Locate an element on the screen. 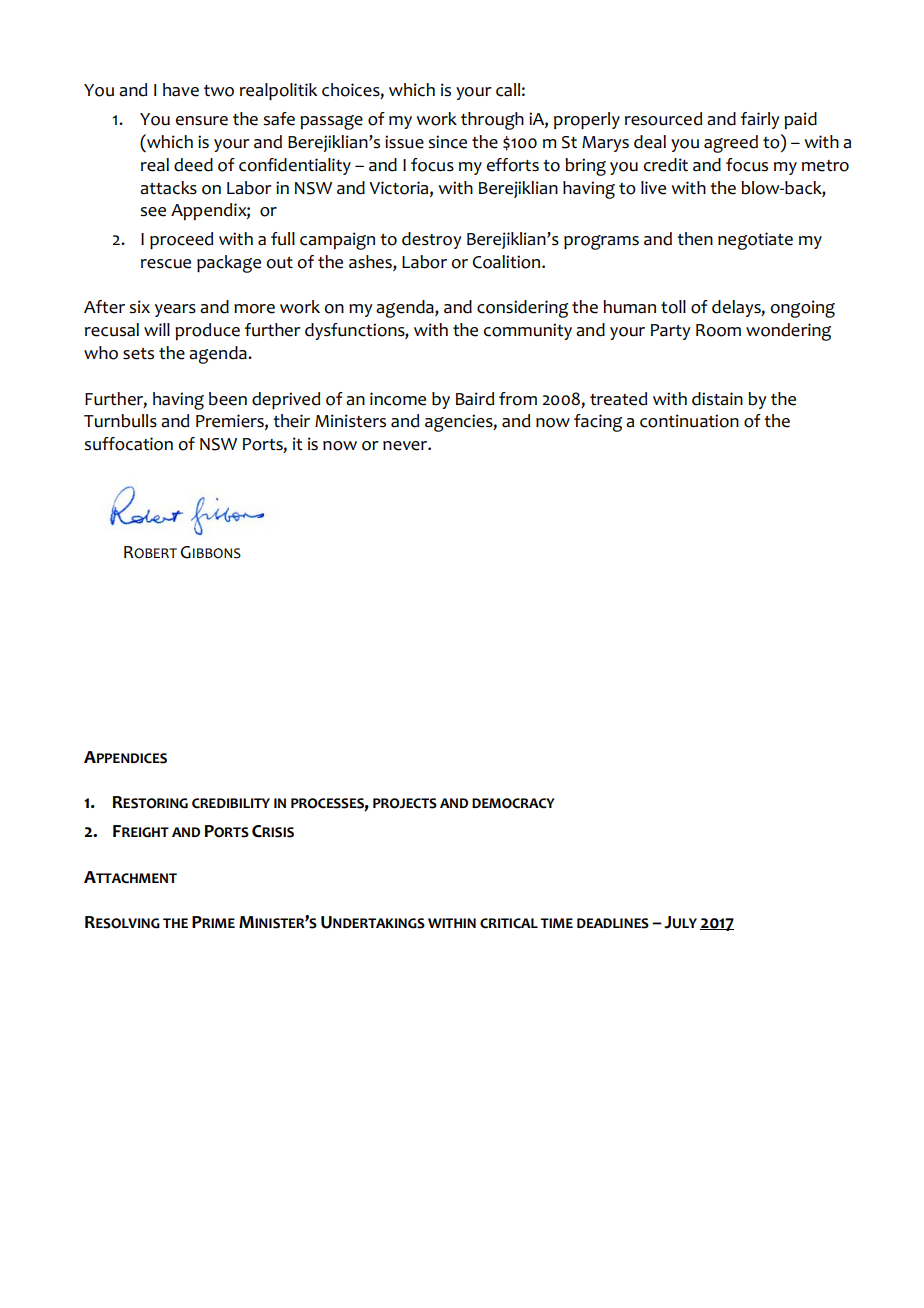  ensure is located at coordinates (202, 121).
